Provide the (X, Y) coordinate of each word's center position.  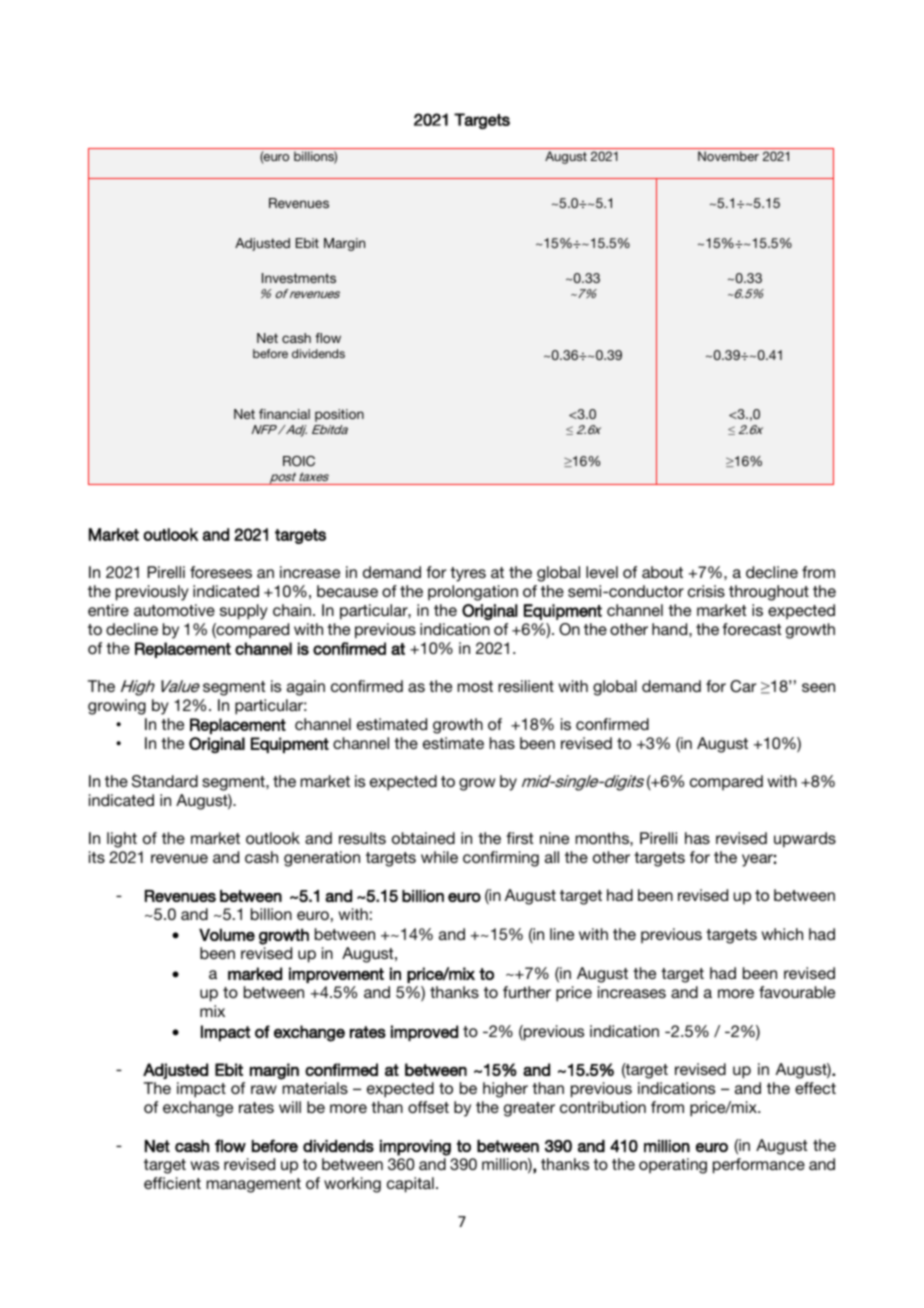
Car (743, 686)
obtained (423, 838)
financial (284, 414)
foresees (221, 572)
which (782, 934)
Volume (227, 934)
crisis (706, 591)
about (662, 572)
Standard (165, 781)
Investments (299, 278)
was (204, 1165)
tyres (468, 574)
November (728, 156)
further (527, 992)
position (339, 415)
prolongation (473, 593)
